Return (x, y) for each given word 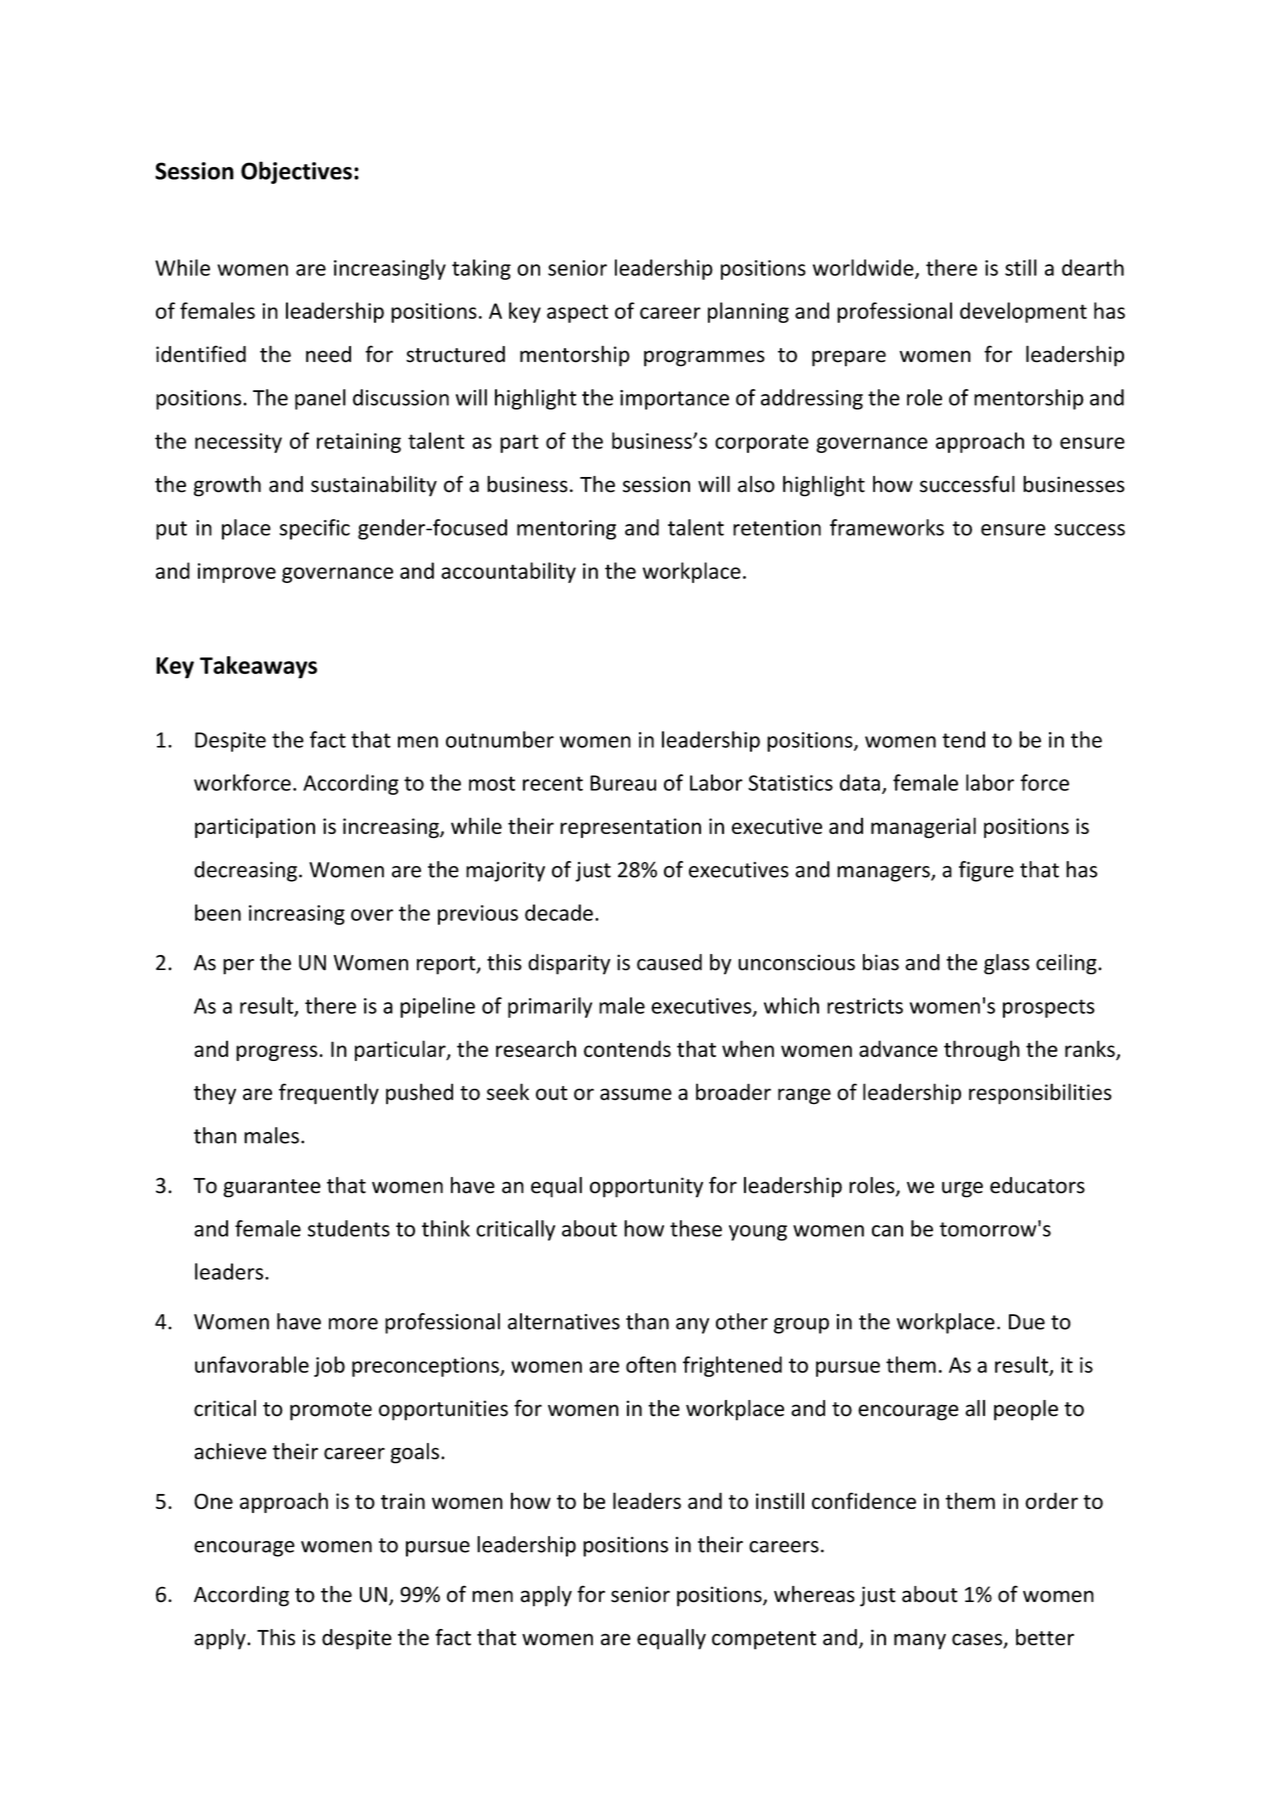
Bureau (623, 783)
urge (962, 1189)
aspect (577, 313)
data (860, 782)
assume (636, 1094)
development (1023, 312)
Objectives (296, 172)
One (213, 1501)
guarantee (272, 1188)
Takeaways (258, 667)
